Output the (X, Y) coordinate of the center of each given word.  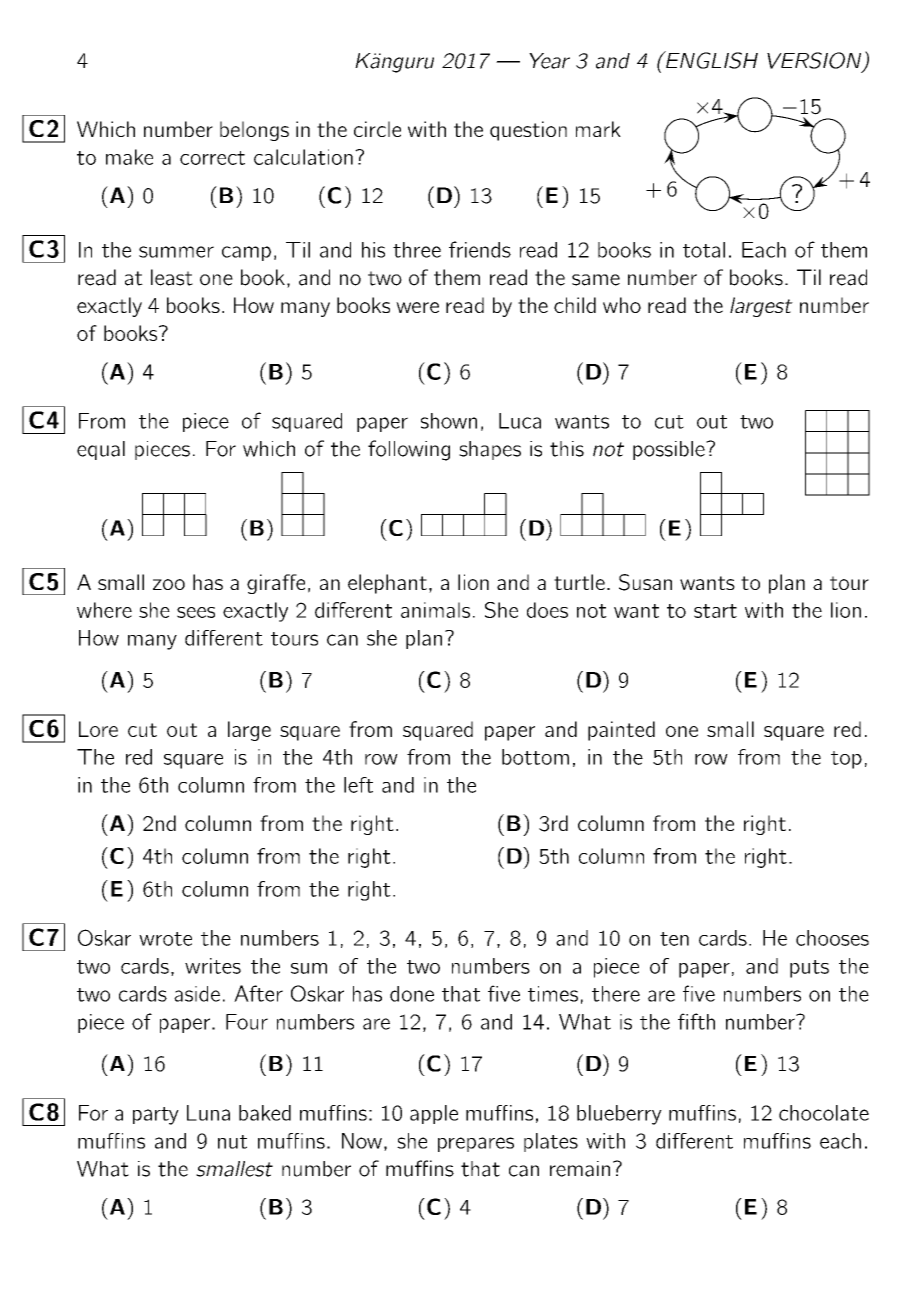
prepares (476, 1144)
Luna (208, 1113)
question (528, 131)
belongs (254, 131)
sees (196, 612)
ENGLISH (711, 60)
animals (435, 610)
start (715, 611)
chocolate (824, 1113)
